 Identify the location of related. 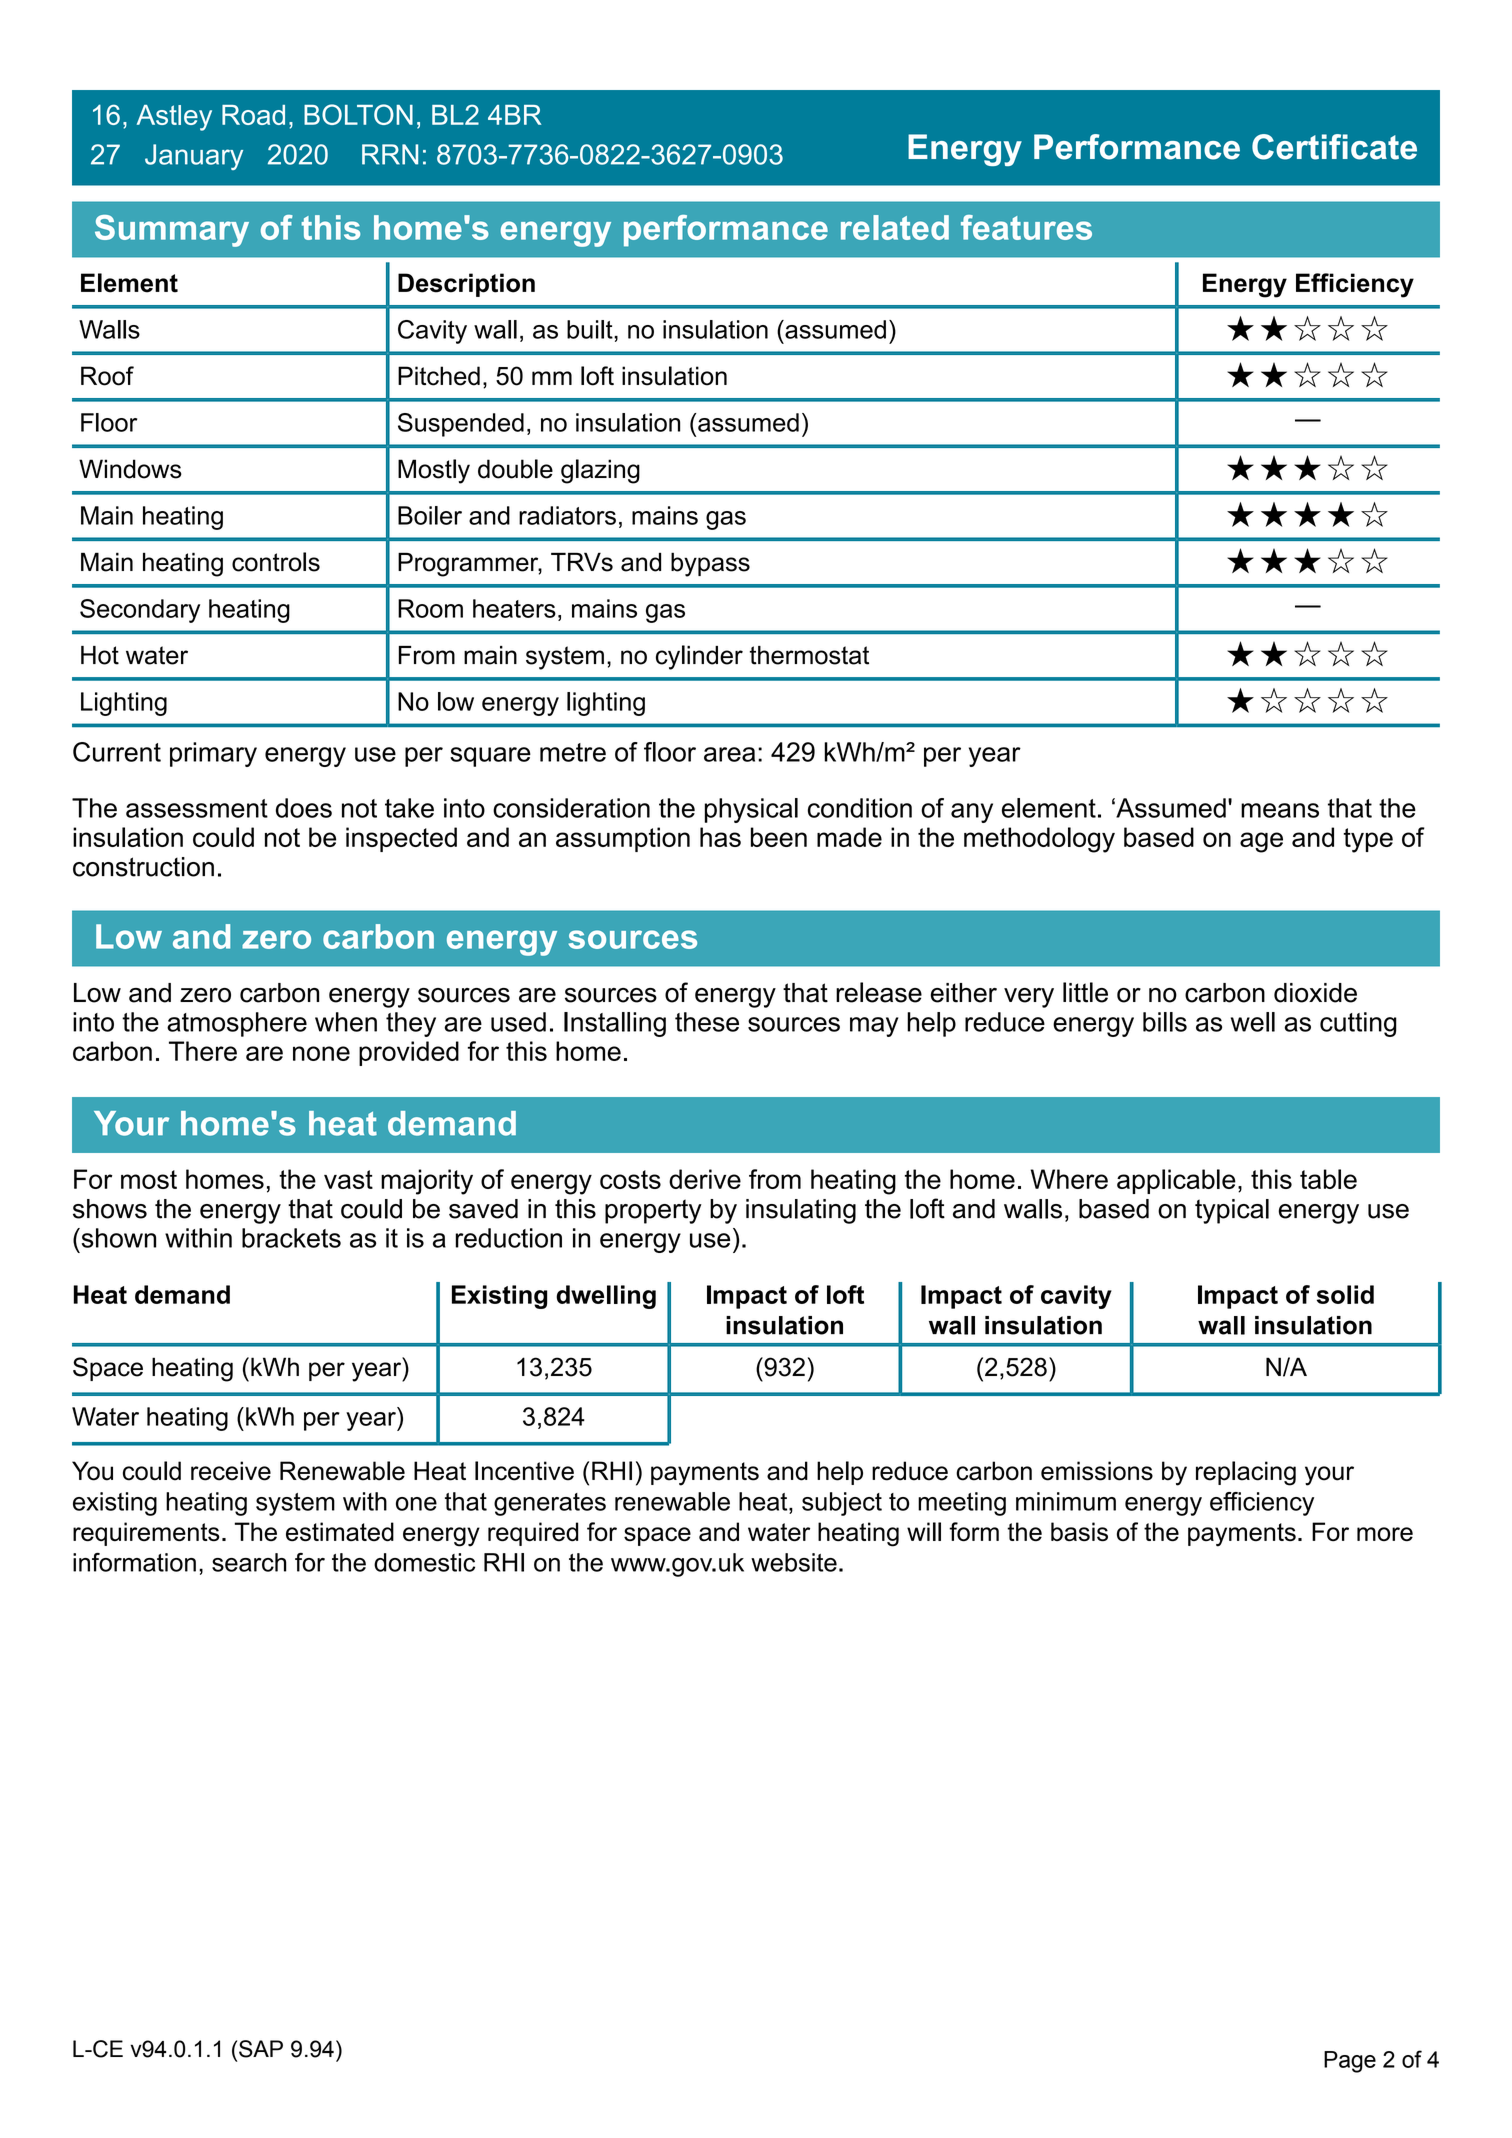
(895, 227).
